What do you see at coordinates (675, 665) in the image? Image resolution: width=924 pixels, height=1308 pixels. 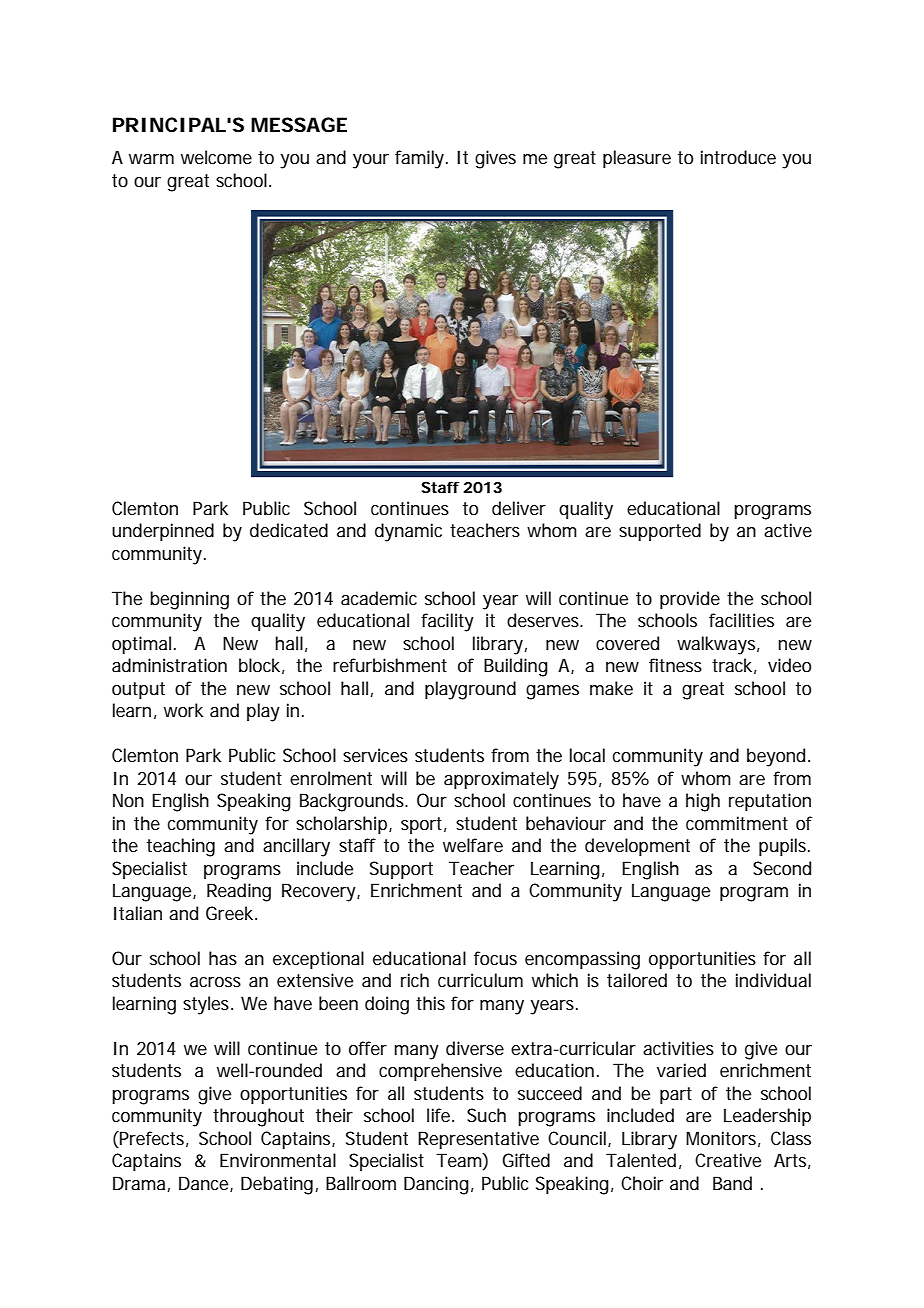 I see `fitness` at bounding box center [675, 665].
